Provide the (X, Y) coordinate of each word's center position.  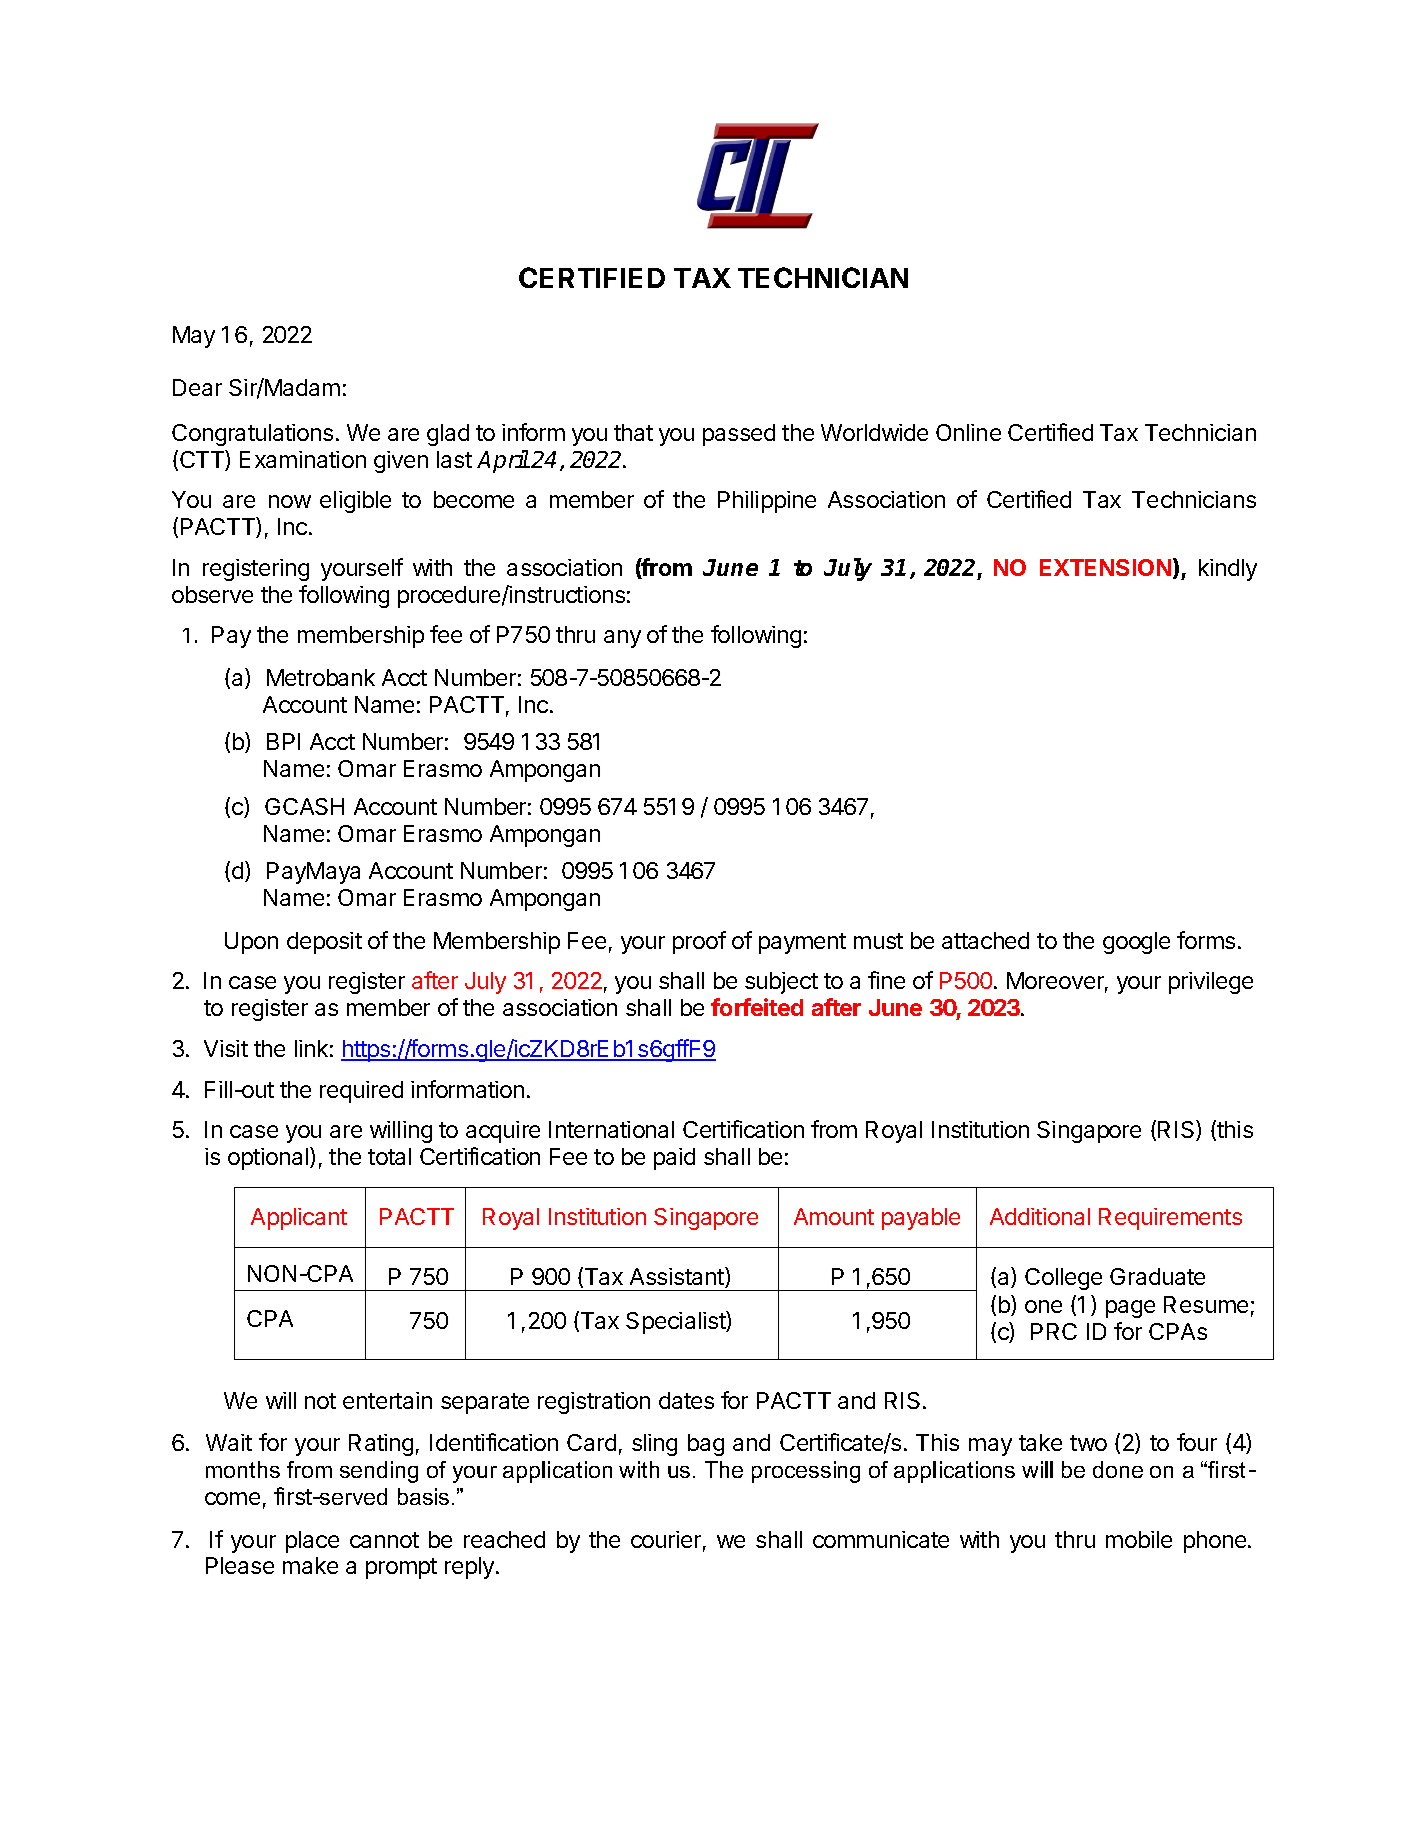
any (622, 639)
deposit (324, 943)
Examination (303, 459)
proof (699, 942)
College (1063, 1279)
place (312, 1542)
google (1136, 943)
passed (739, 435)
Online (968, 432)
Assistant (678, 1277)
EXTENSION (1105, 567)
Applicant (299, 1219)
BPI (283, 741)
